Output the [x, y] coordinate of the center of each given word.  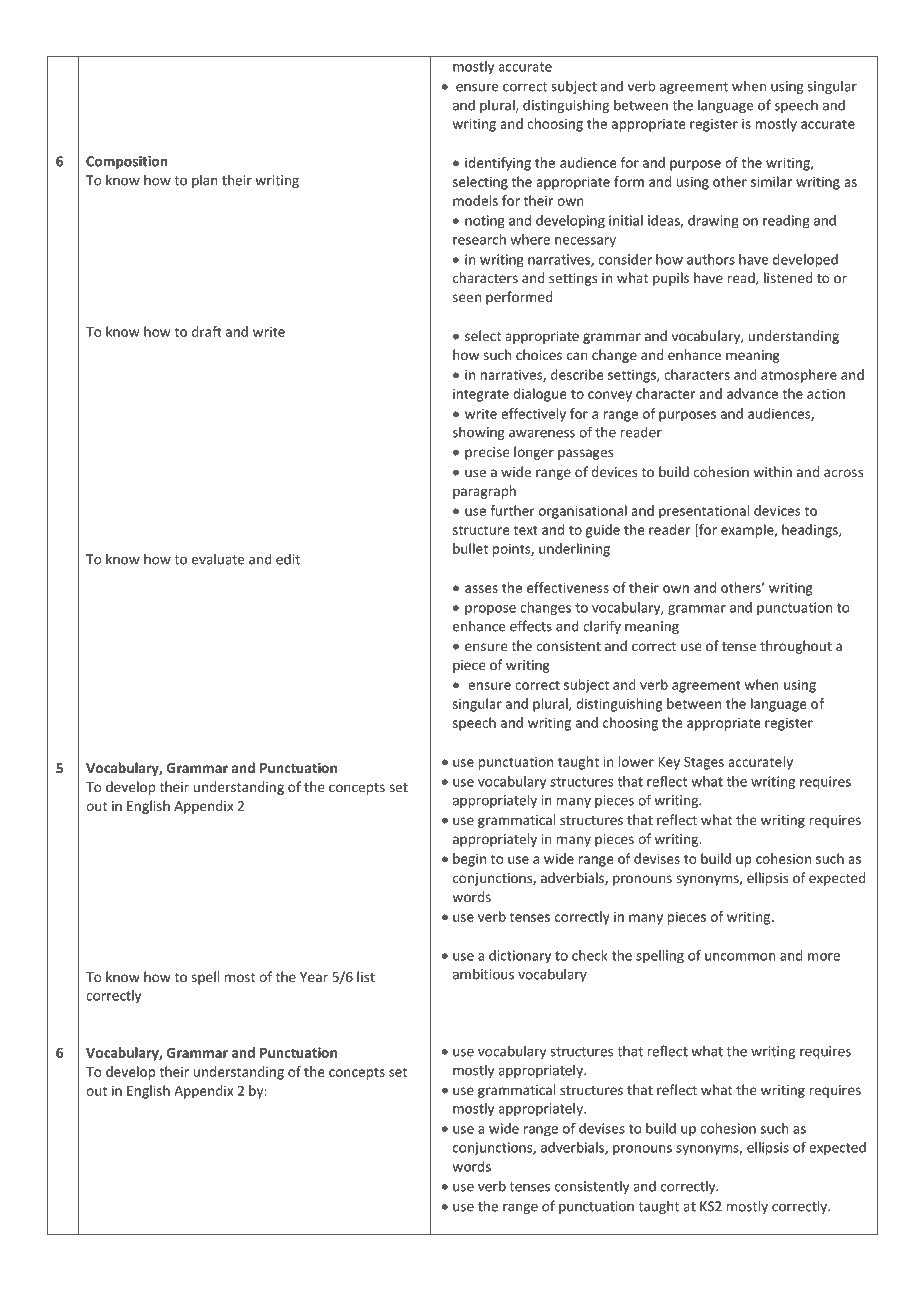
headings [811, 531]
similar [771, 181]
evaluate [218, 559]
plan [205, 181]
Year [314, 977]
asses [481, 589]
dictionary [520, 956]
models [475, 200]
